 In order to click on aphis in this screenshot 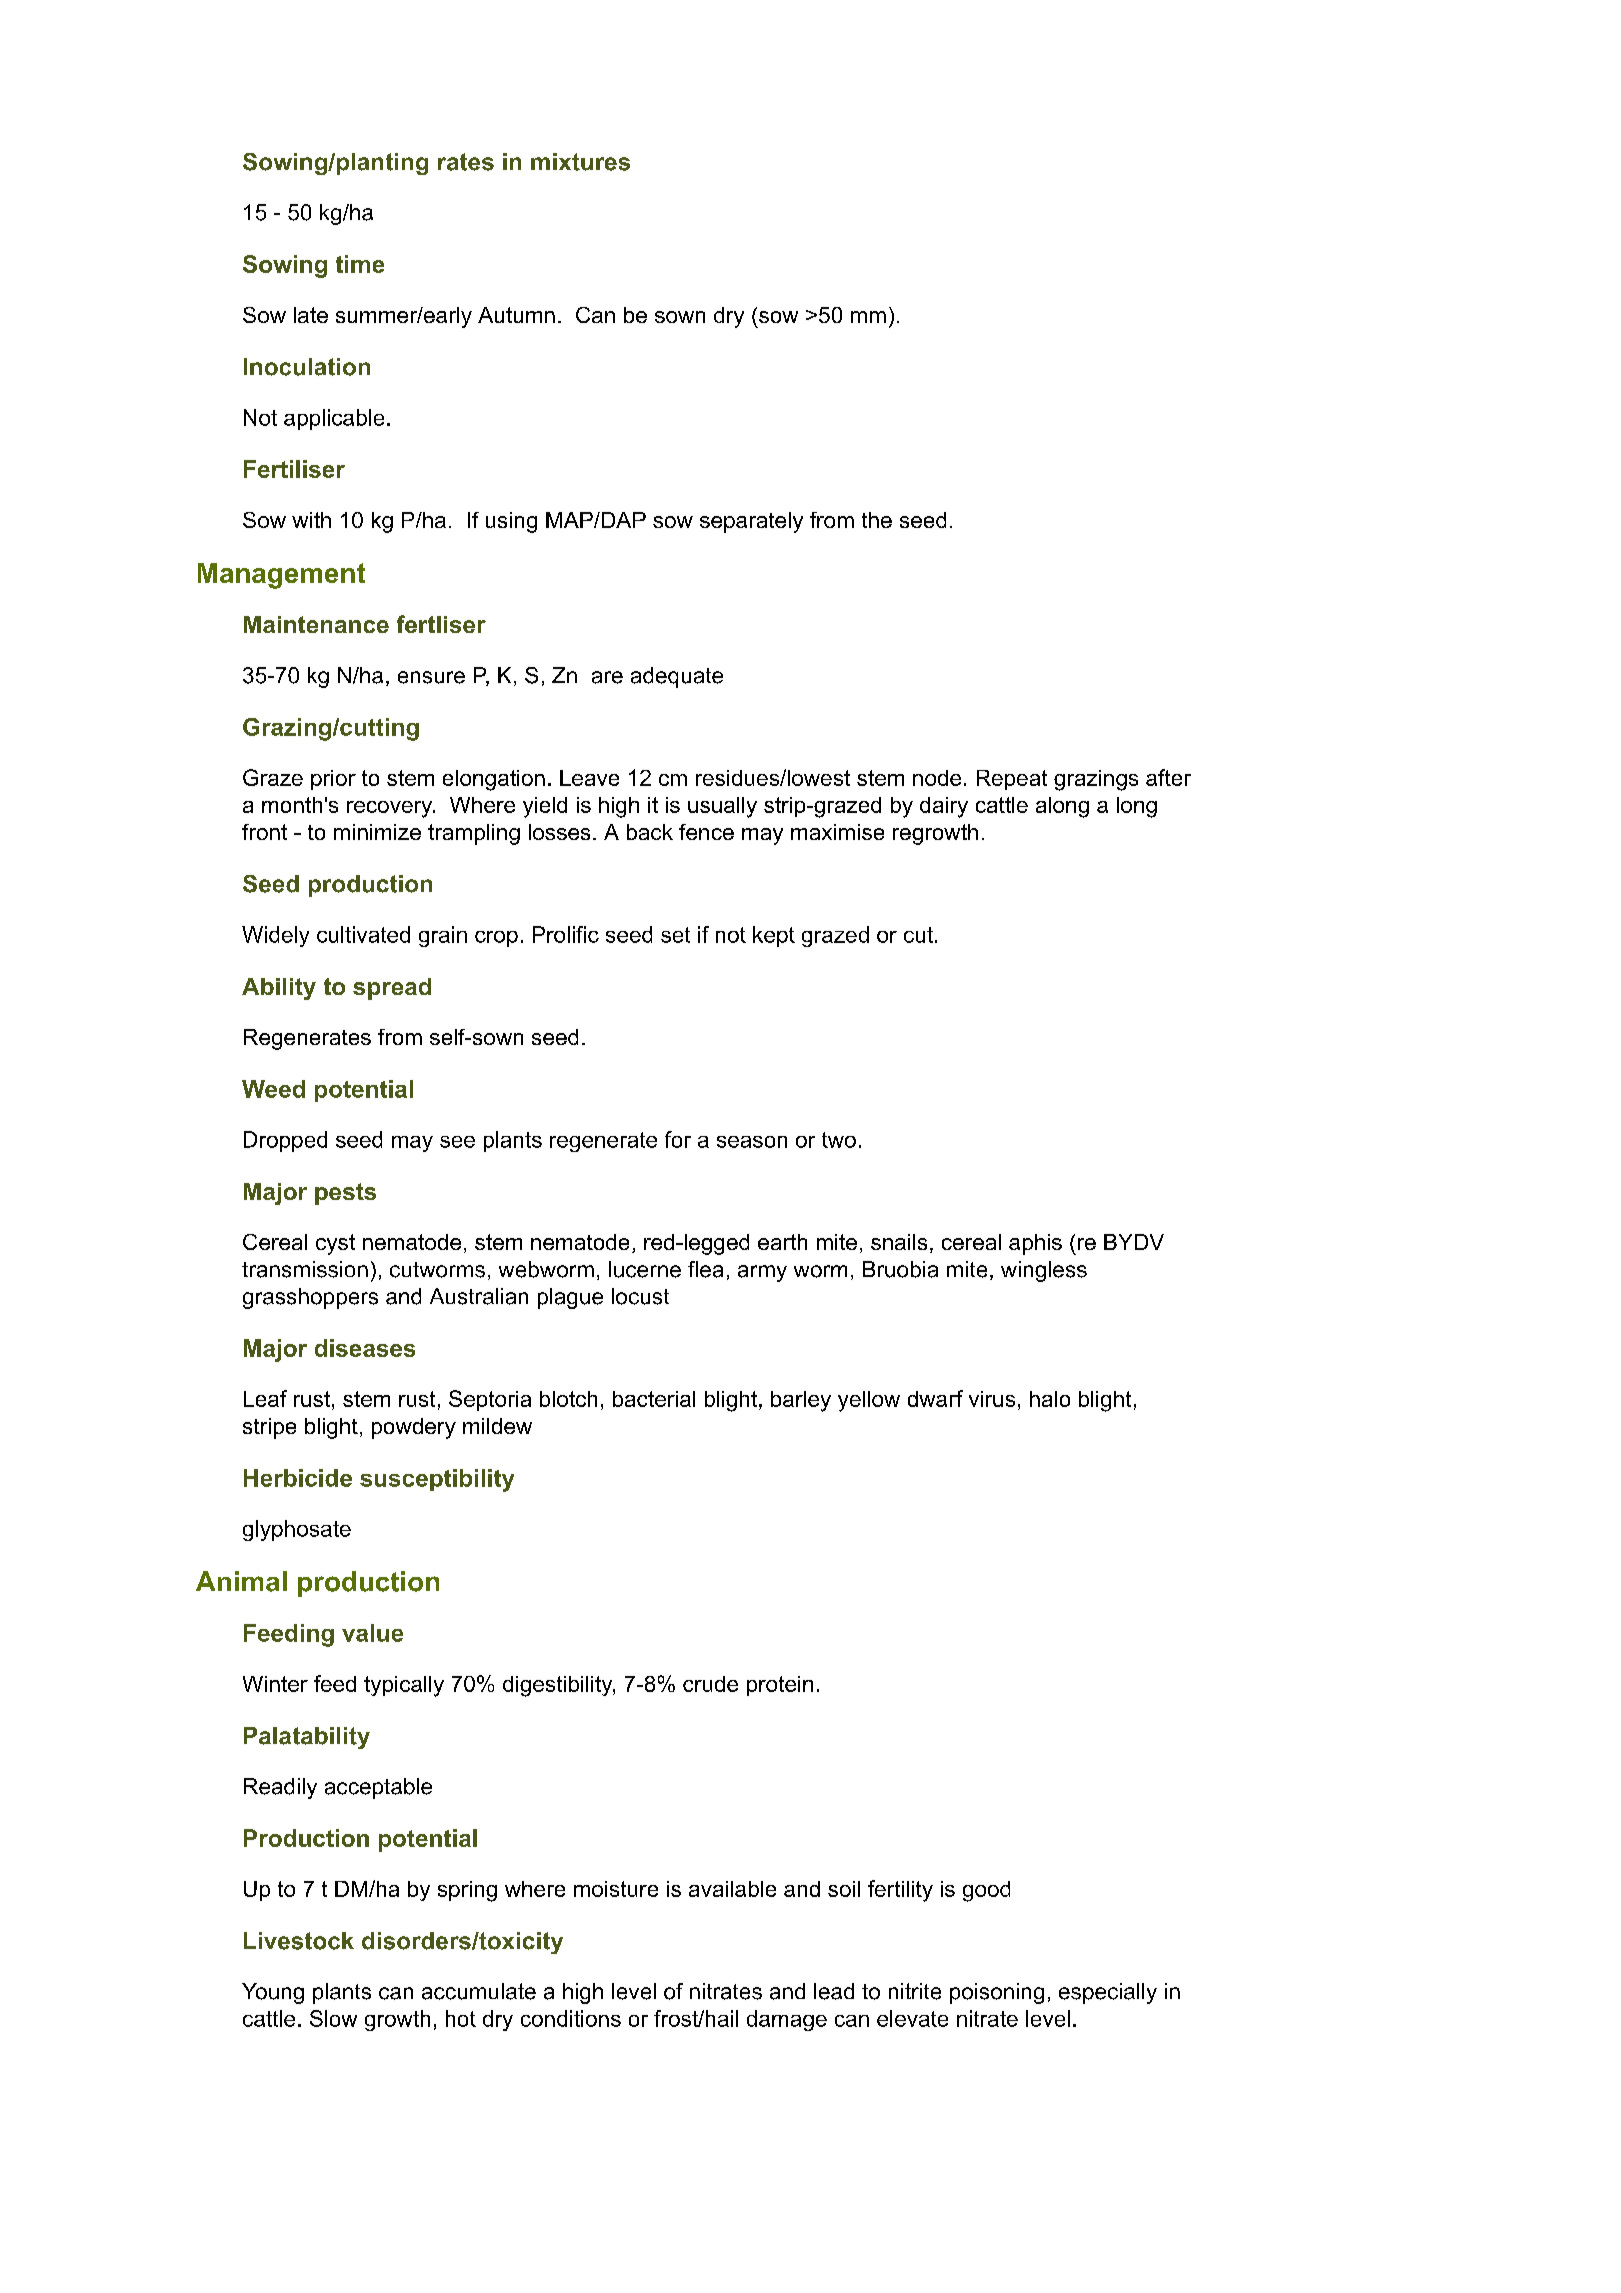, I will do `click(1035, 1244)`.
